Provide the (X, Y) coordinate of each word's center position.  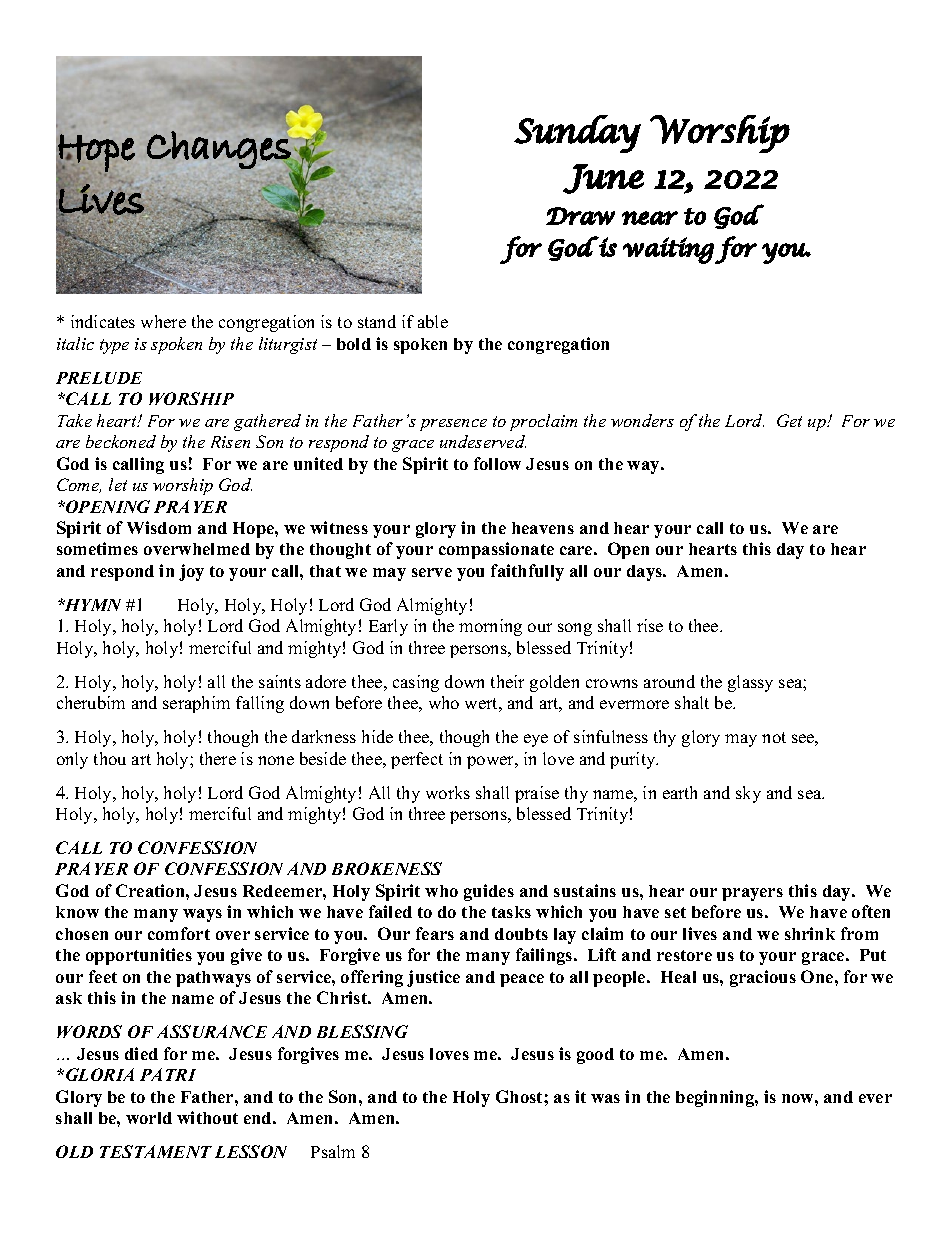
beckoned (121, 441)
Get (789, 420)
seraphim (196, 704)
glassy (750, 683)
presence (453, 425)
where (163, 321)
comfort (179, 933)
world (149, 1118)
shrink (810, 933)
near (650, 218)
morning (490, 627)
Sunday (577, 134)
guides (489, 892)
